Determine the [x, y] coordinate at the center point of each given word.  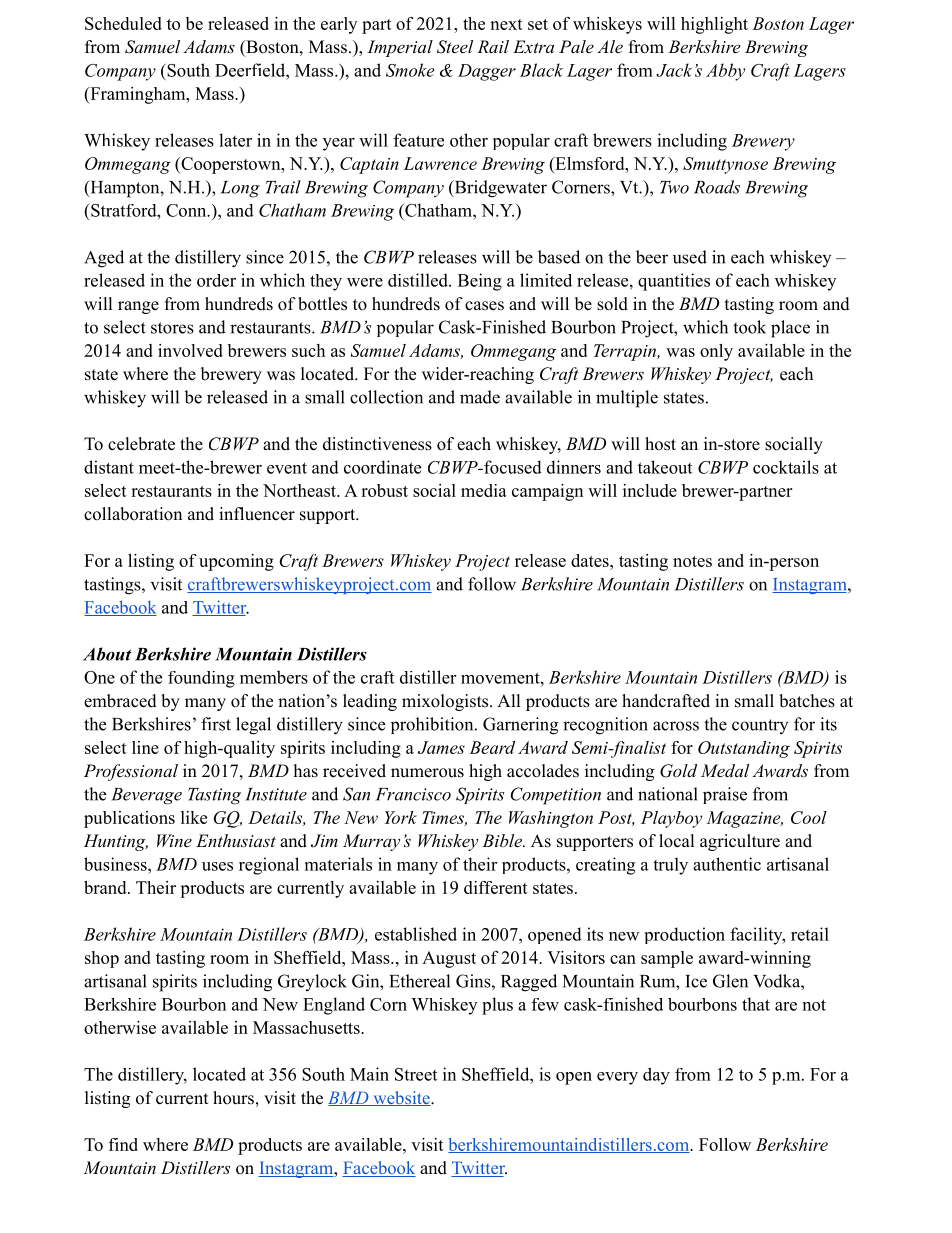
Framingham [138, 95]
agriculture [740, 842]
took [749, 327]
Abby [725, 72]
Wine [174, 840]
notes [692, 561]
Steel [455, 47]
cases [484, 306]
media [484, 490]
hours [233, 1098]
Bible [503, 840]
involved [190, 350]
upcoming [236, 562]
